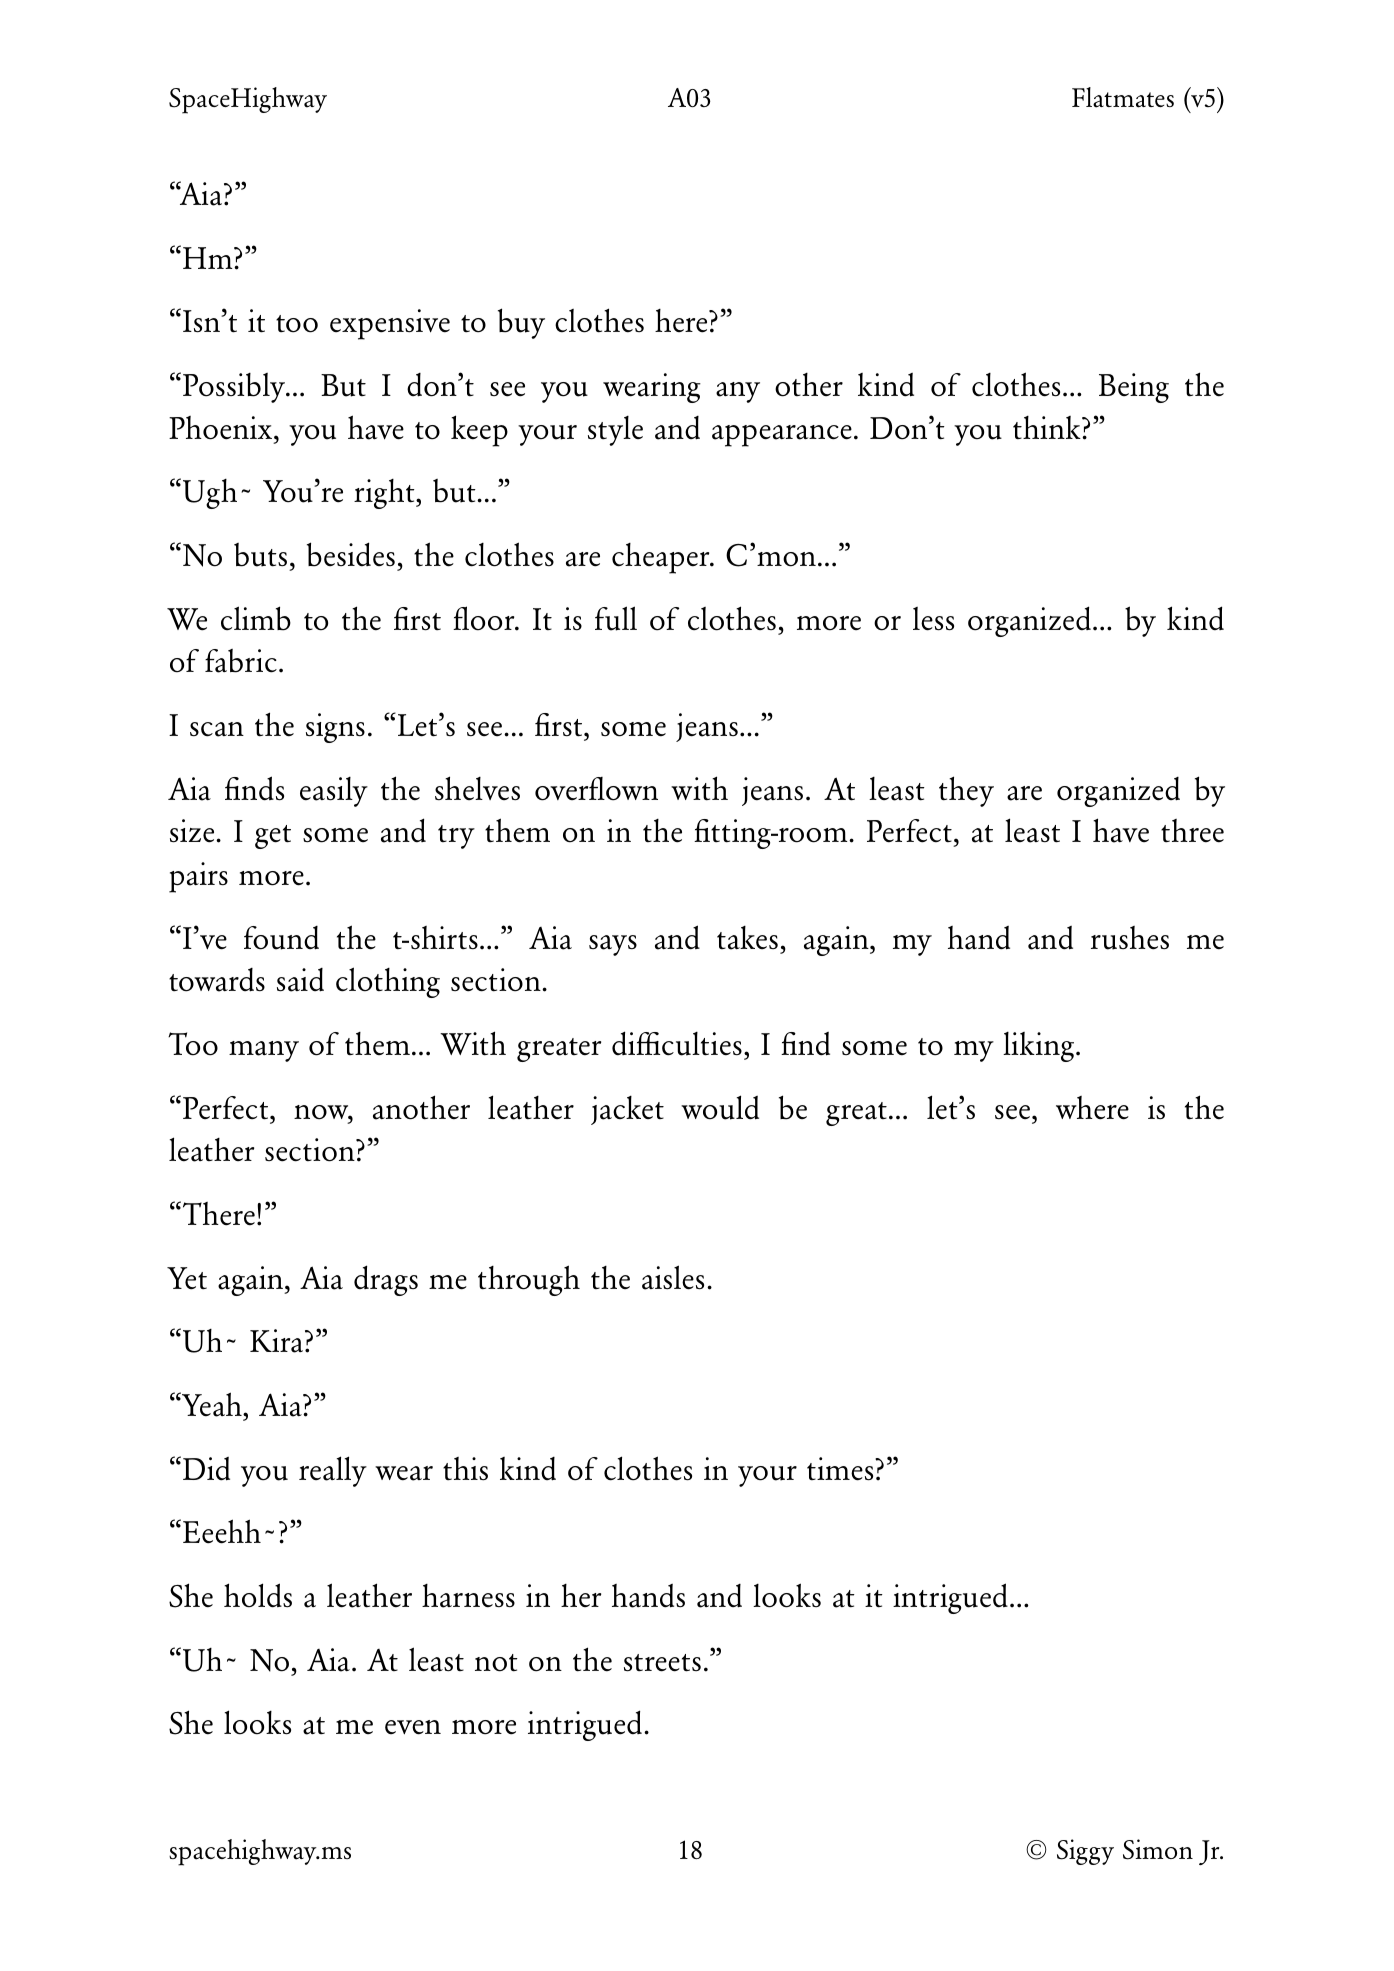  I want to click on Being, so click(1134, 388).
